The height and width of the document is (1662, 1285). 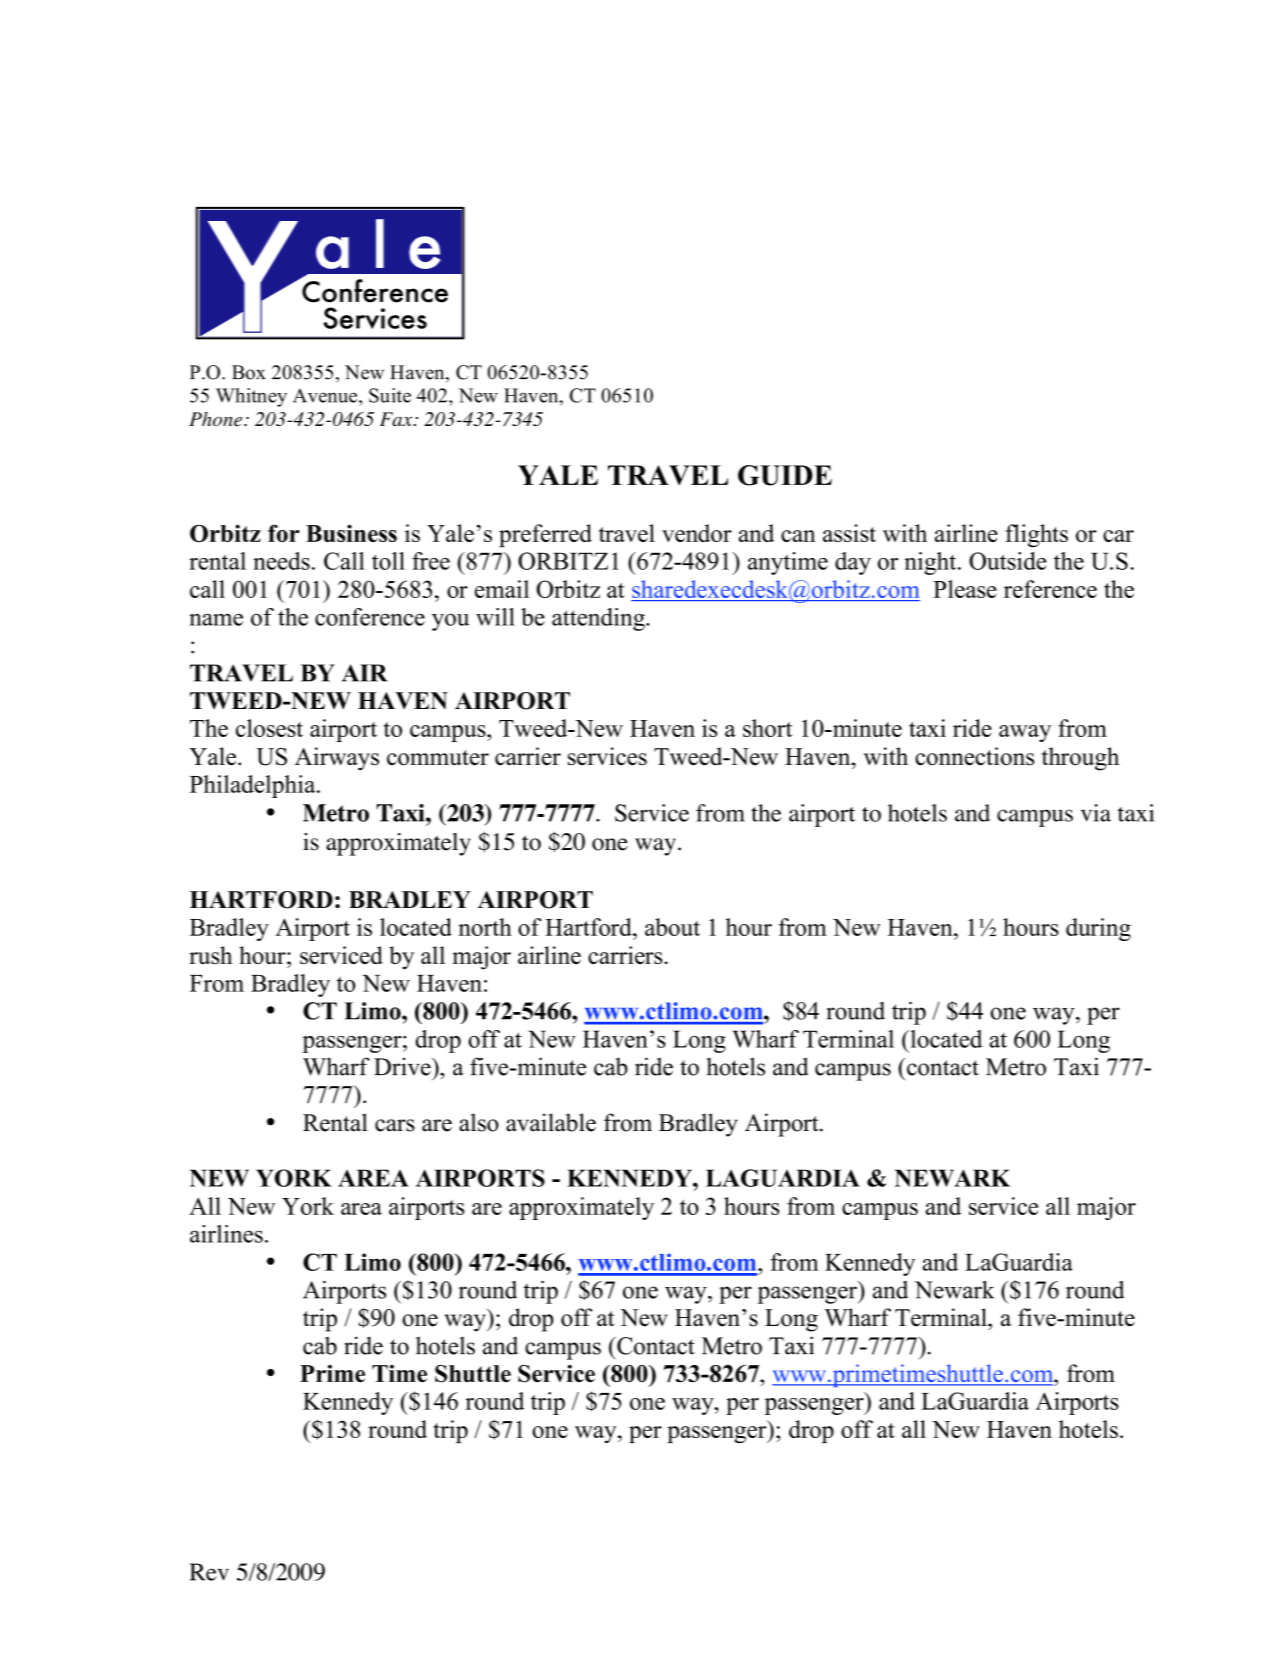 I want to click on attending, so click(x=599, y=619).
